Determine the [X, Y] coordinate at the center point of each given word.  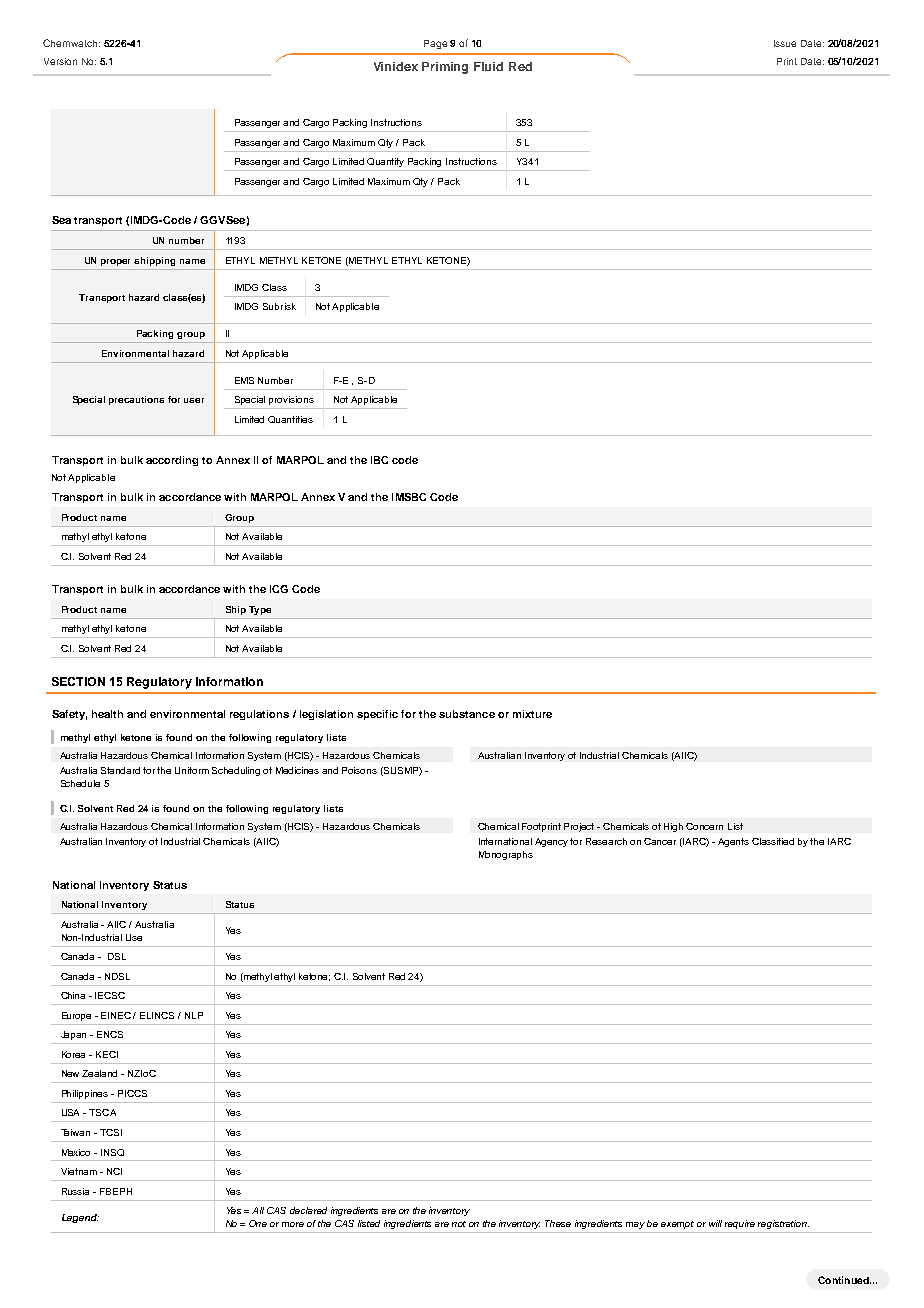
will [715, 1223]
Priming [445, 68]
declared [308, 1210]
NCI [114, 1171]
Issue [785, 43]
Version [60, 61]
